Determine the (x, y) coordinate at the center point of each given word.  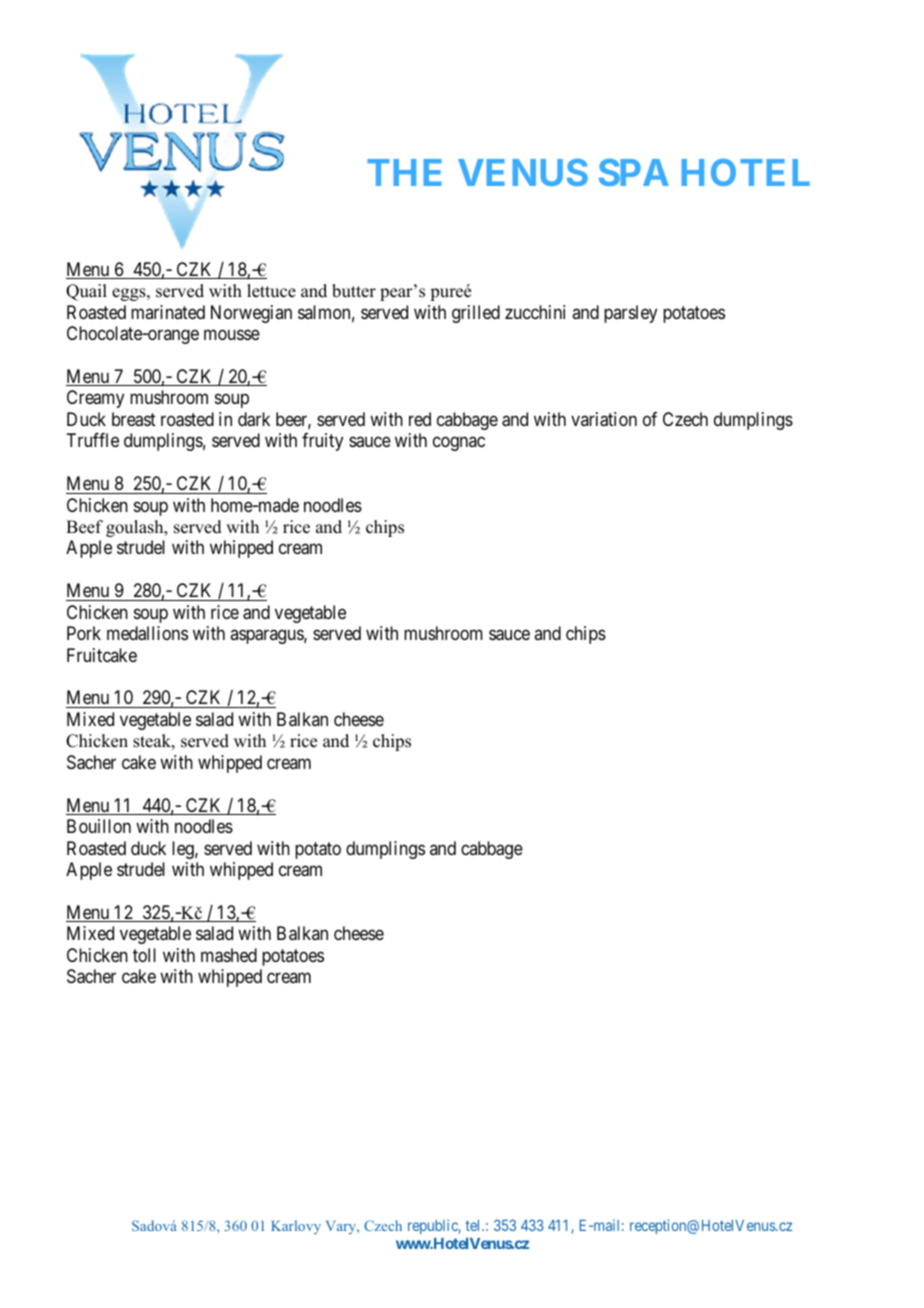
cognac (459, 444)
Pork (84, 633)
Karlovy (296, 1227)
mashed (229, 955)
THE (404, 172)
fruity (322, 442)
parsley (630, 314)
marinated (168, 312)
